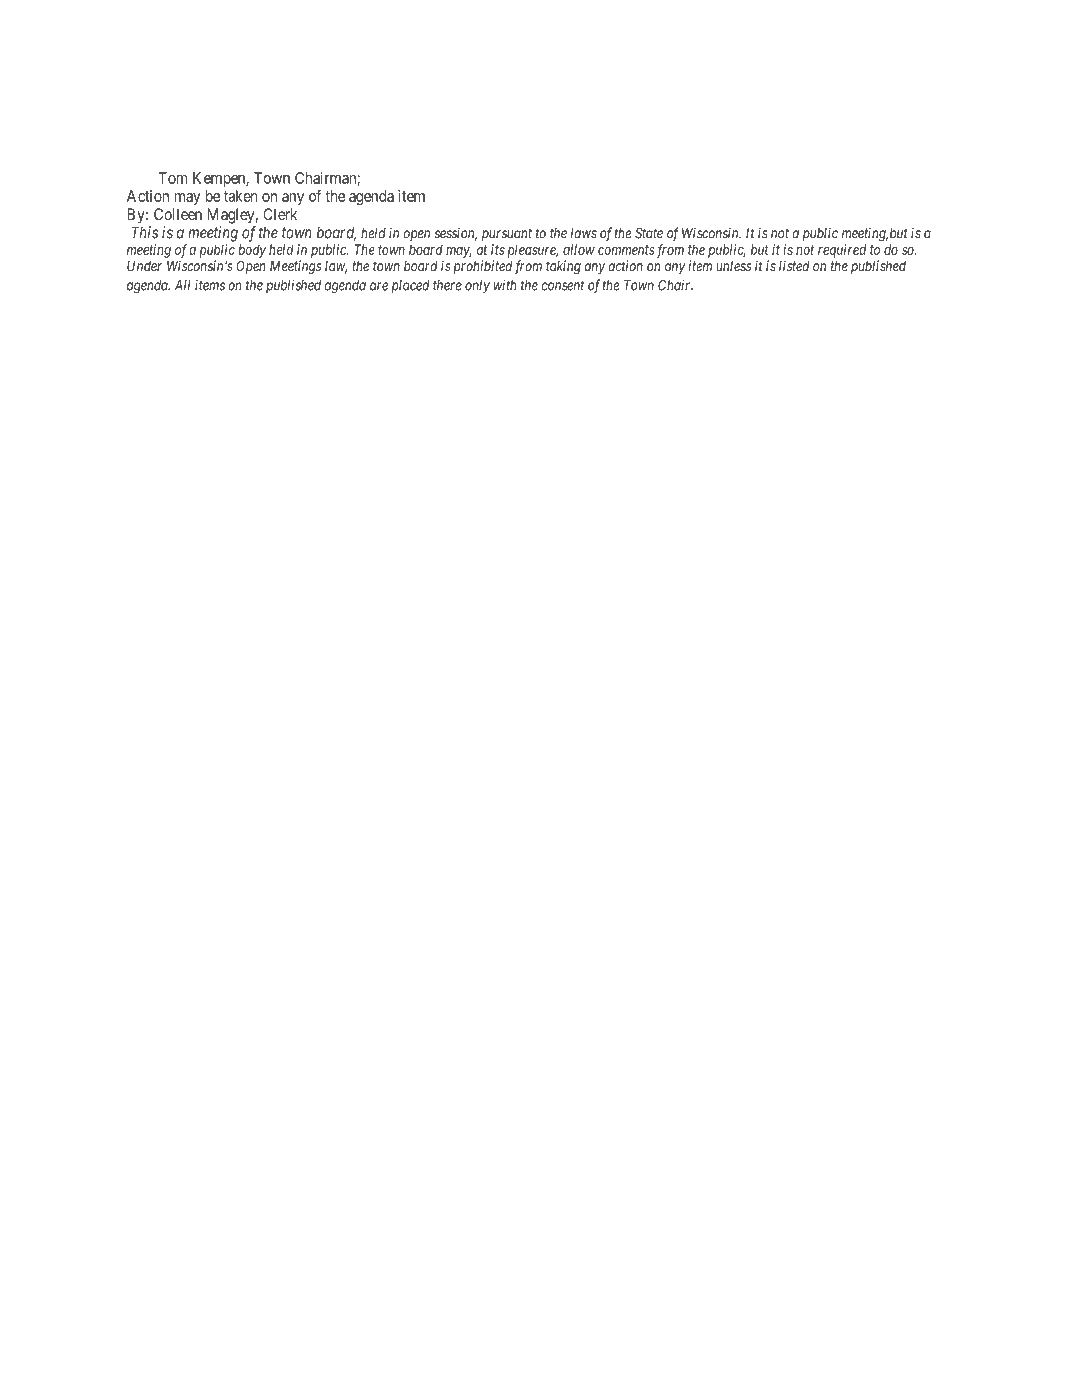 The image size is (1075, 1391). What do you see at coordinates (842, 251) in the image?
I see `required` at bounding box center [842, 251].
